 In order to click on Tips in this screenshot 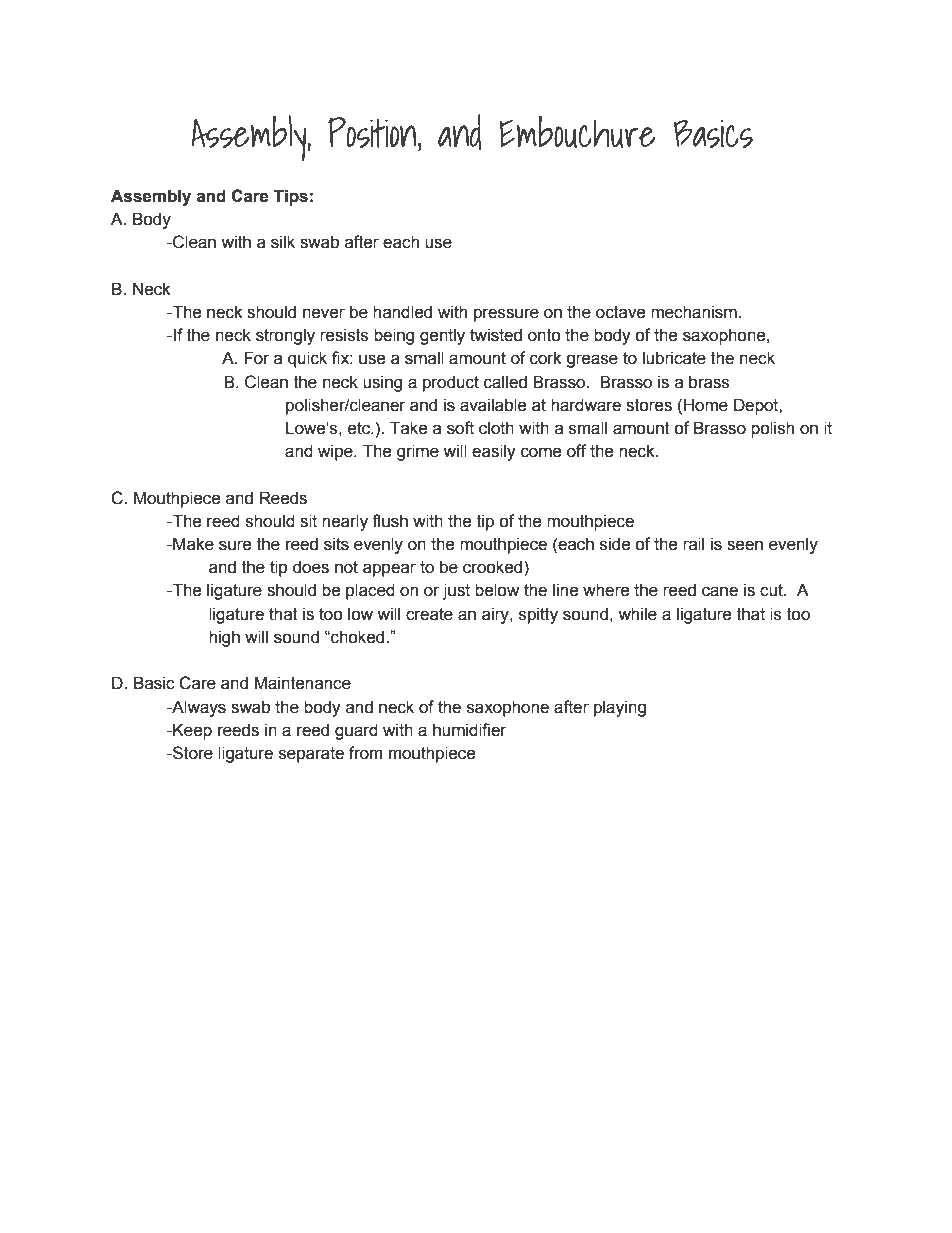, I will do `click(291, 197)`.
